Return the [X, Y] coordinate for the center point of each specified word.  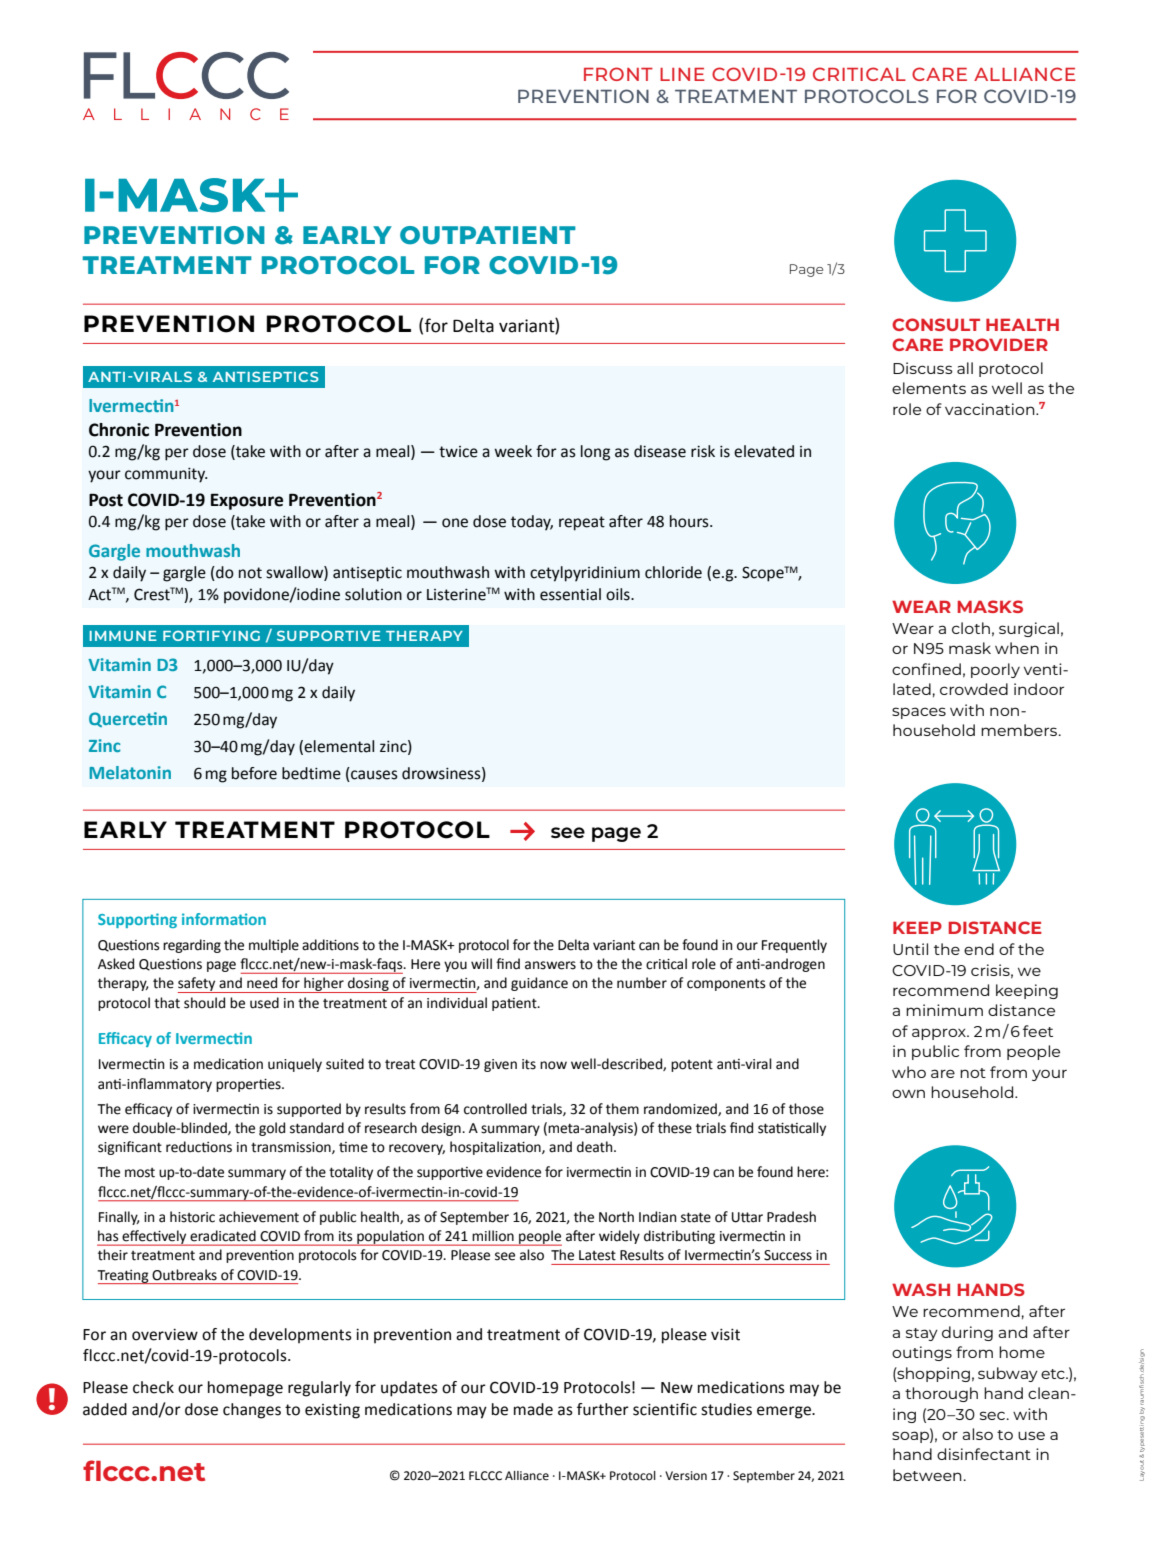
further [603, 1409]
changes [252, 1411]
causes [373, 776]
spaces [919, 713]
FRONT [618, 74]
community [166, 475]
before [254, 773]
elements [929, 388]
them [622, 1109]
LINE [682, 74]
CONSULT [936, 324]
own [908, 1093]
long [595, 453]
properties [249, 1085]
